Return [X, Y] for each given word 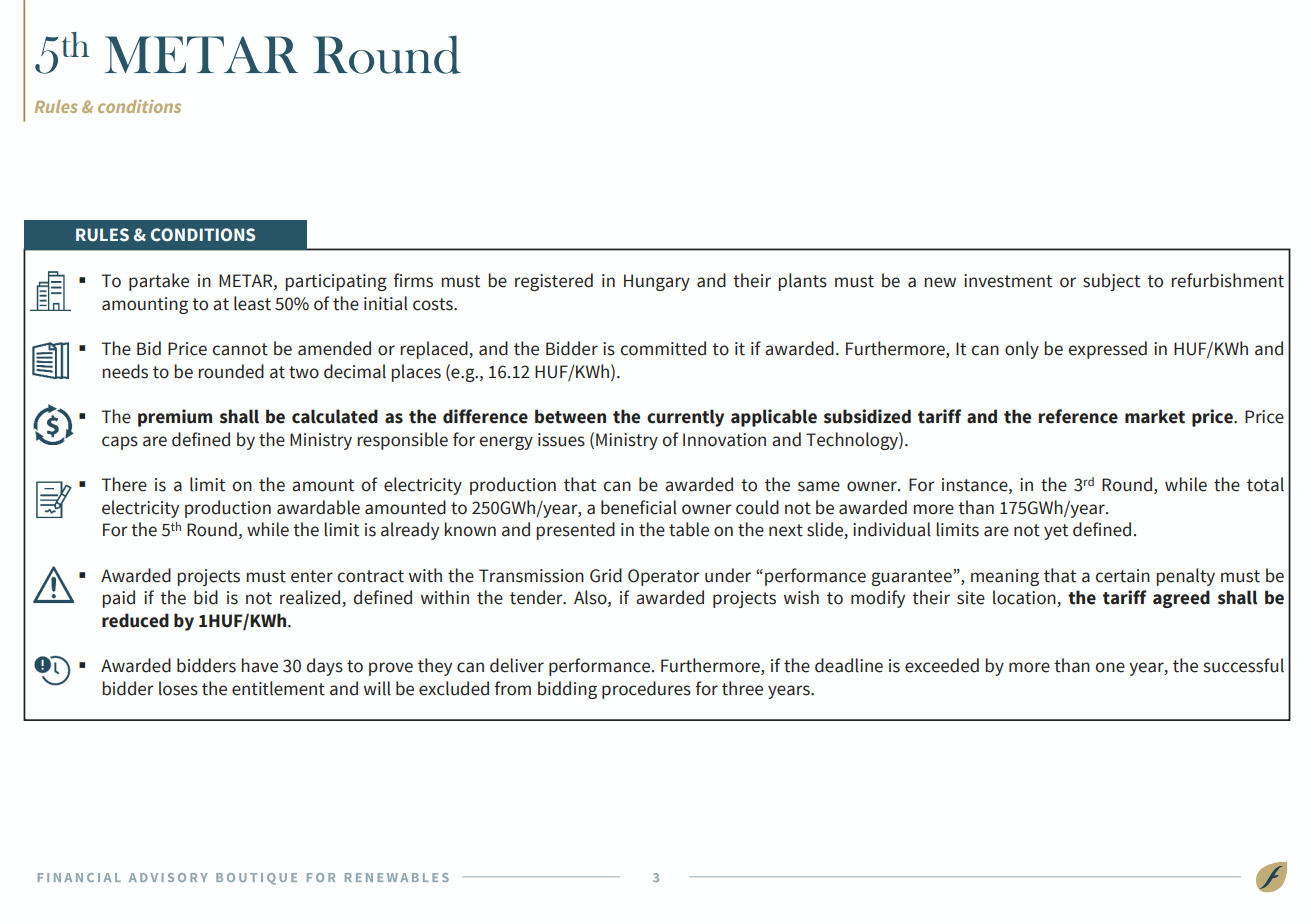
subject [1111, 282]
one [1110, 667]
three [742, 688]
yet [1056, 532]
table [689, 529]
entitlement [278, 688]
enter [312, 576]
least [252, 303]
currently [685, 418]
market [1155, 416]
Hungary [657, 282]
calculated [335, 416]
